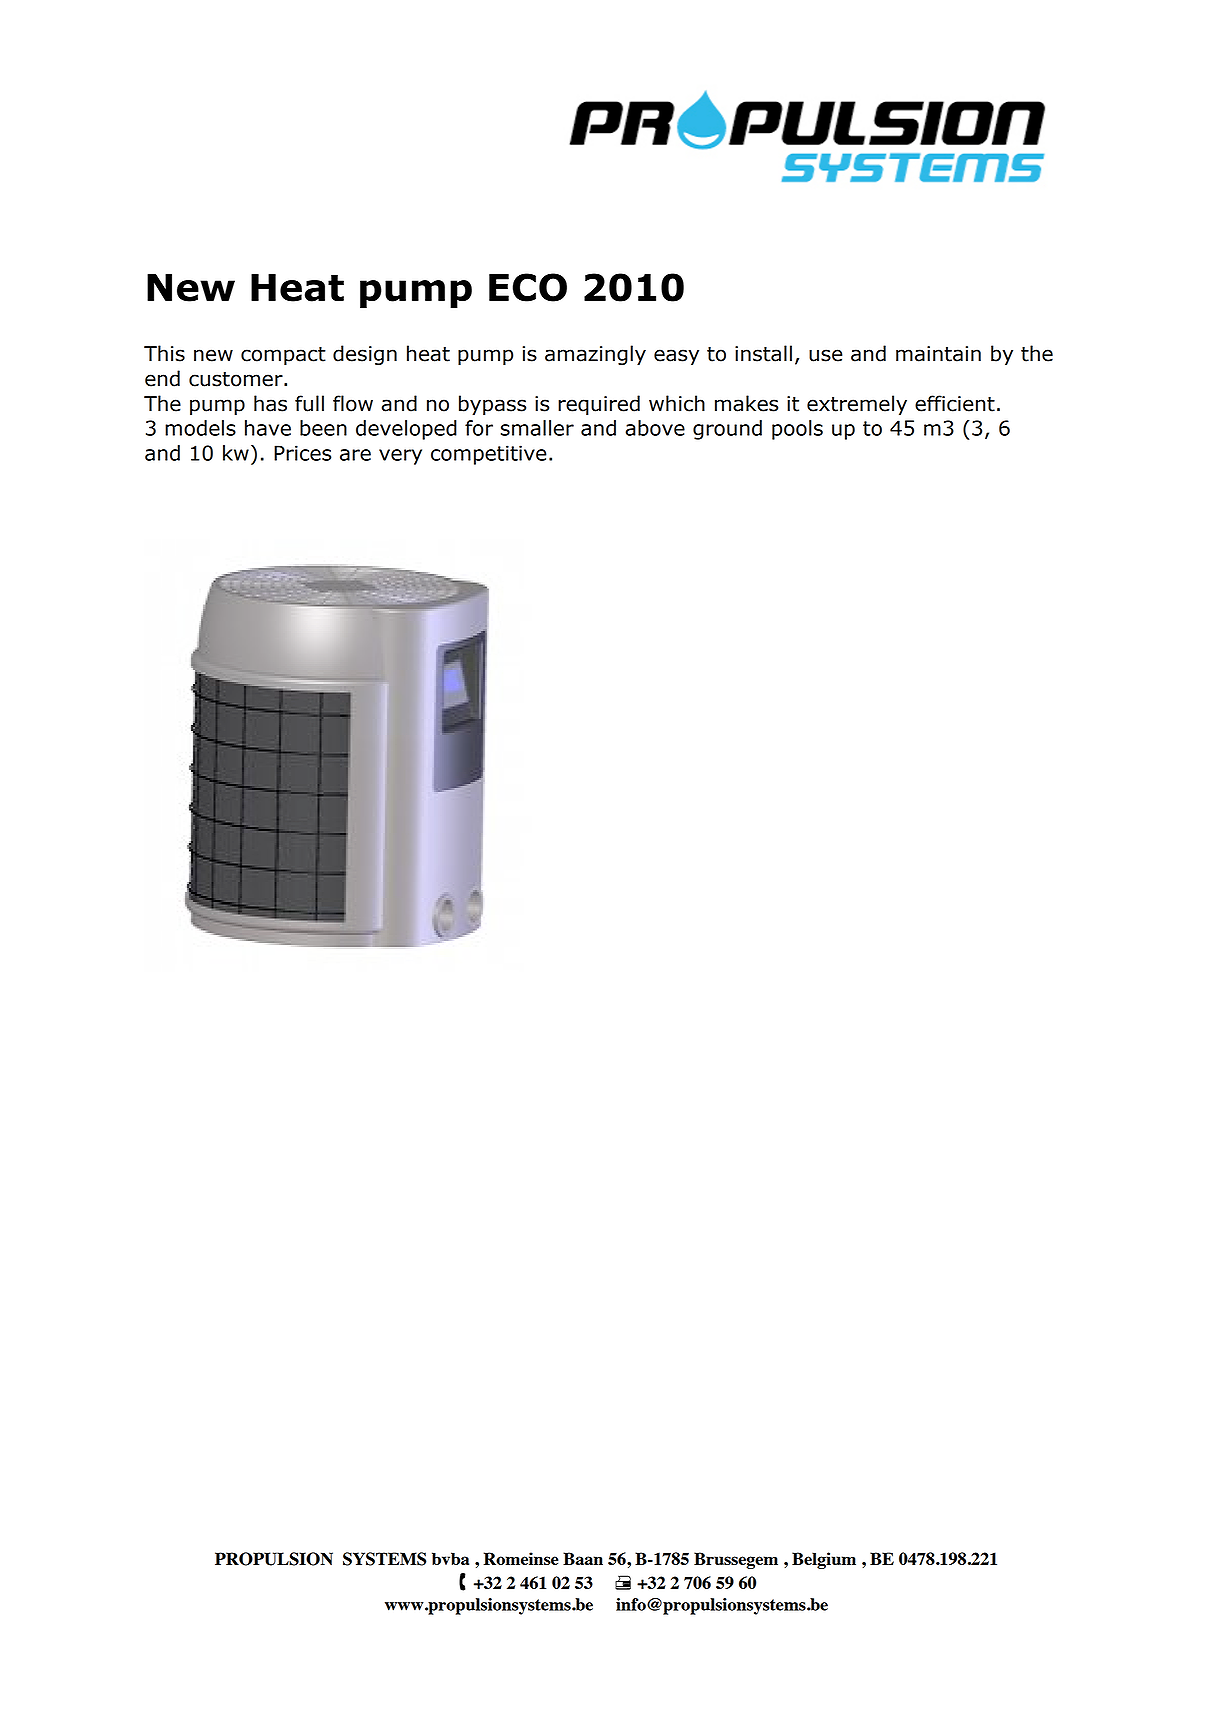 This screenshot has height=1716, width=1213. What do you see at coordinates (302, 453) in the screenshot?
I see `Prices` at bounding box center [302, 453].
